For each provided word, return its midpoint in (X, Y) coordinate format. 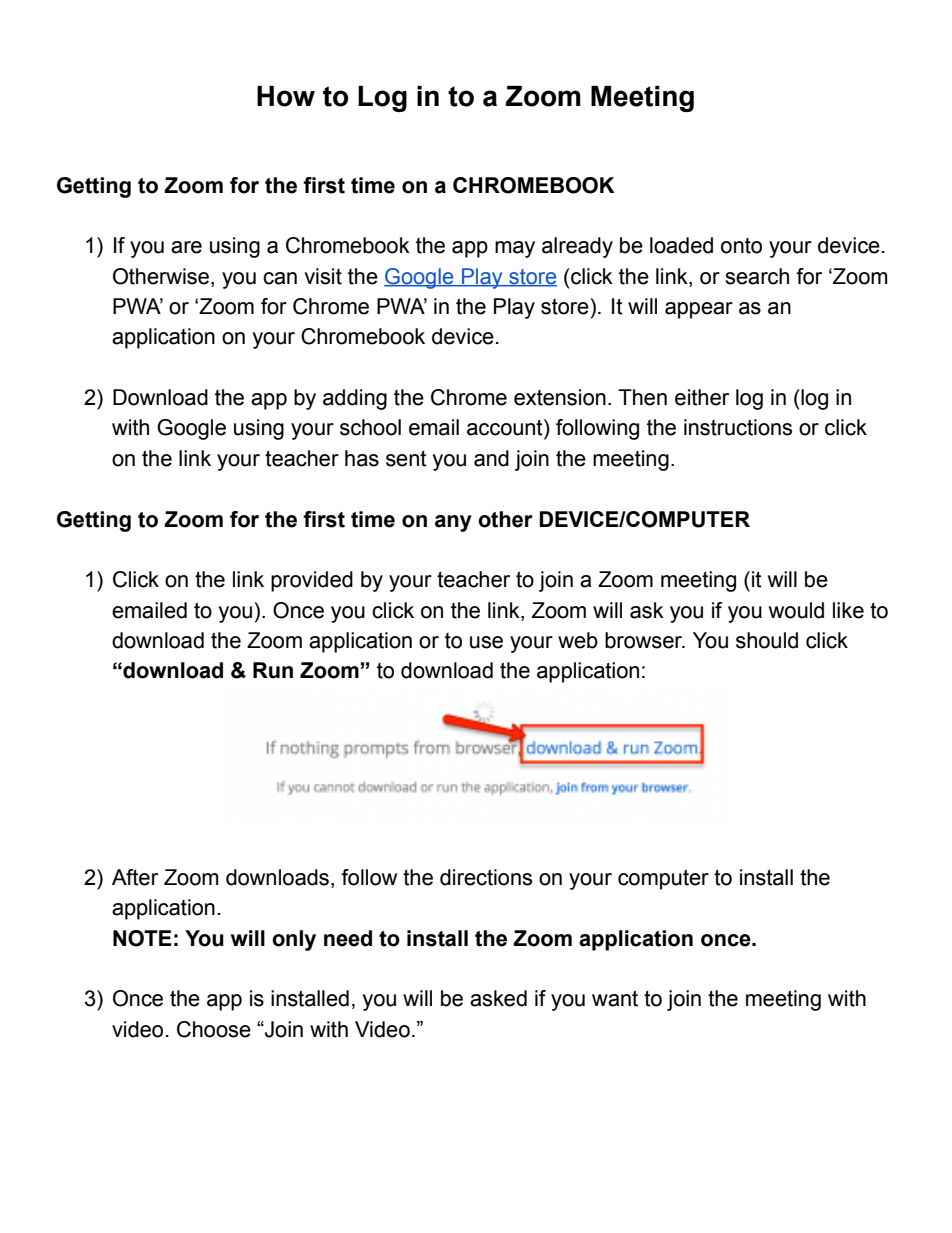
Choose (214, 1029)
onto (741, 246)
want (615, 998)
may (515, 249)
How (286, 96)
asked (498, 998)
